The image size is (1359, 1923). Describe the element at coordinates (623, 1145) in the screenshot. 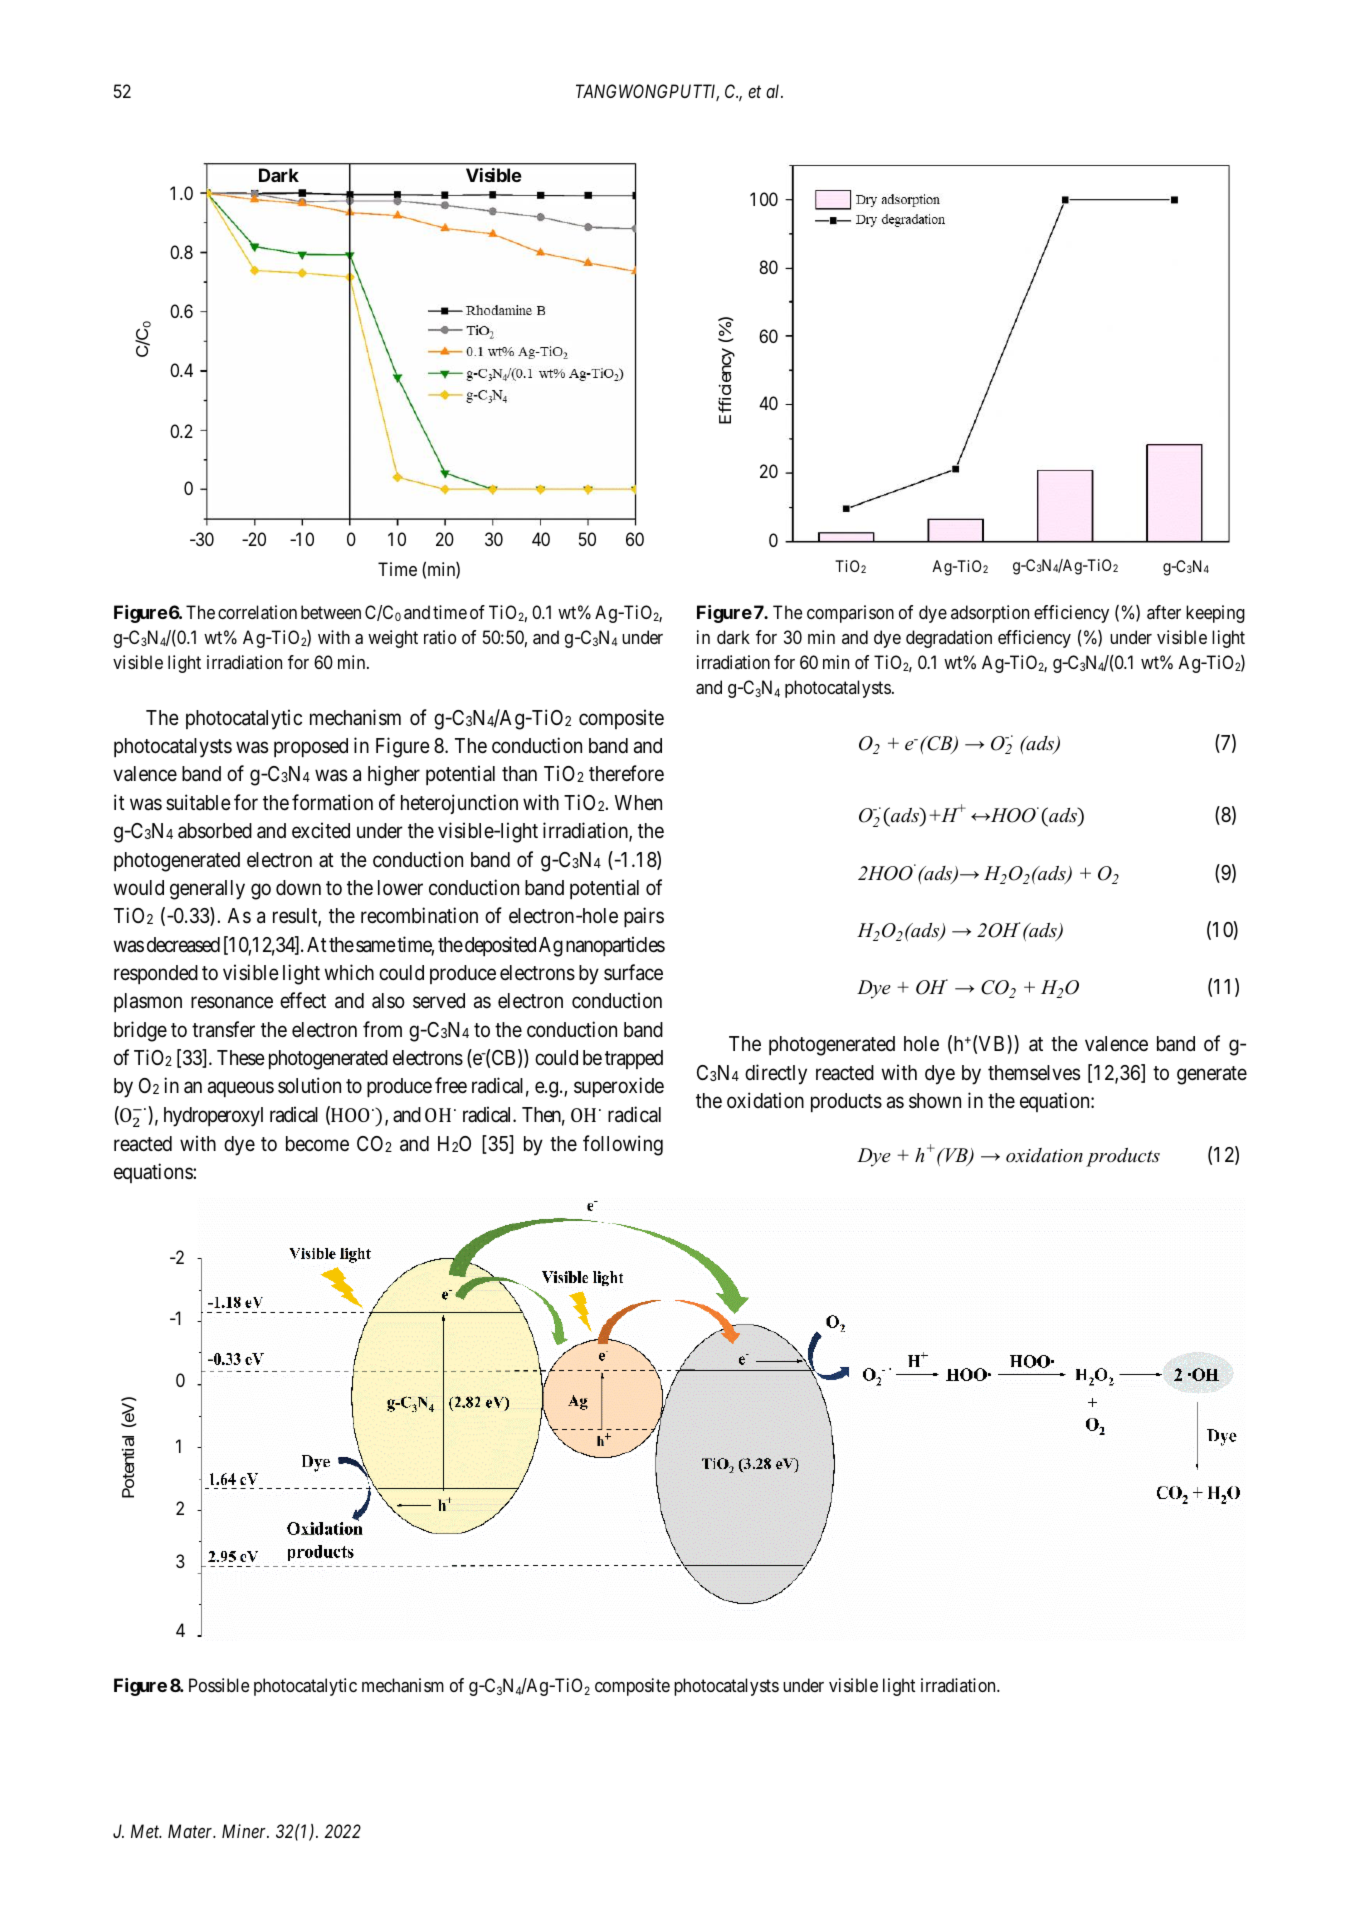

I see `following` at that location.
